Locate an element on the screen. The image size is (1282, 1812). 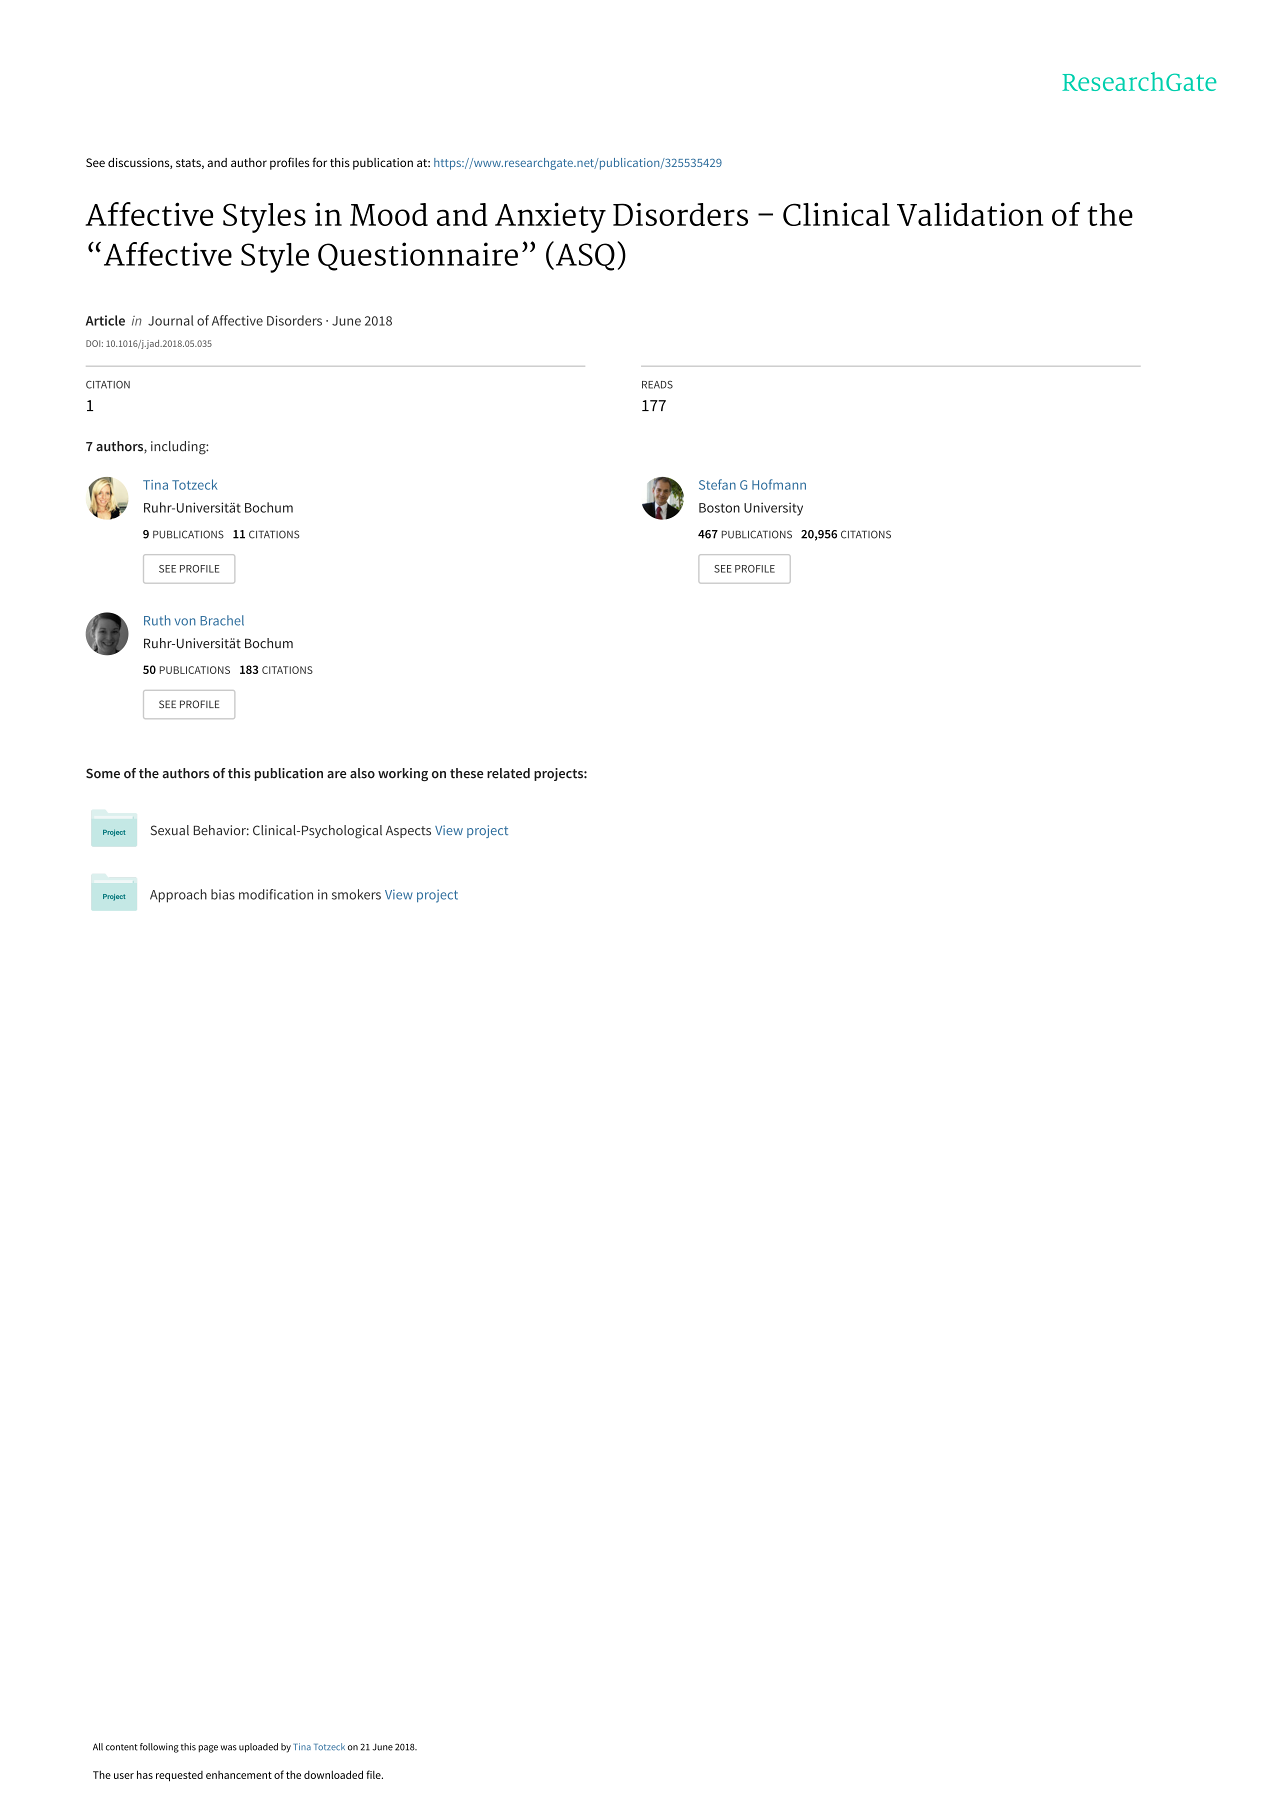
smokers is located at coordinates (356, 894).
